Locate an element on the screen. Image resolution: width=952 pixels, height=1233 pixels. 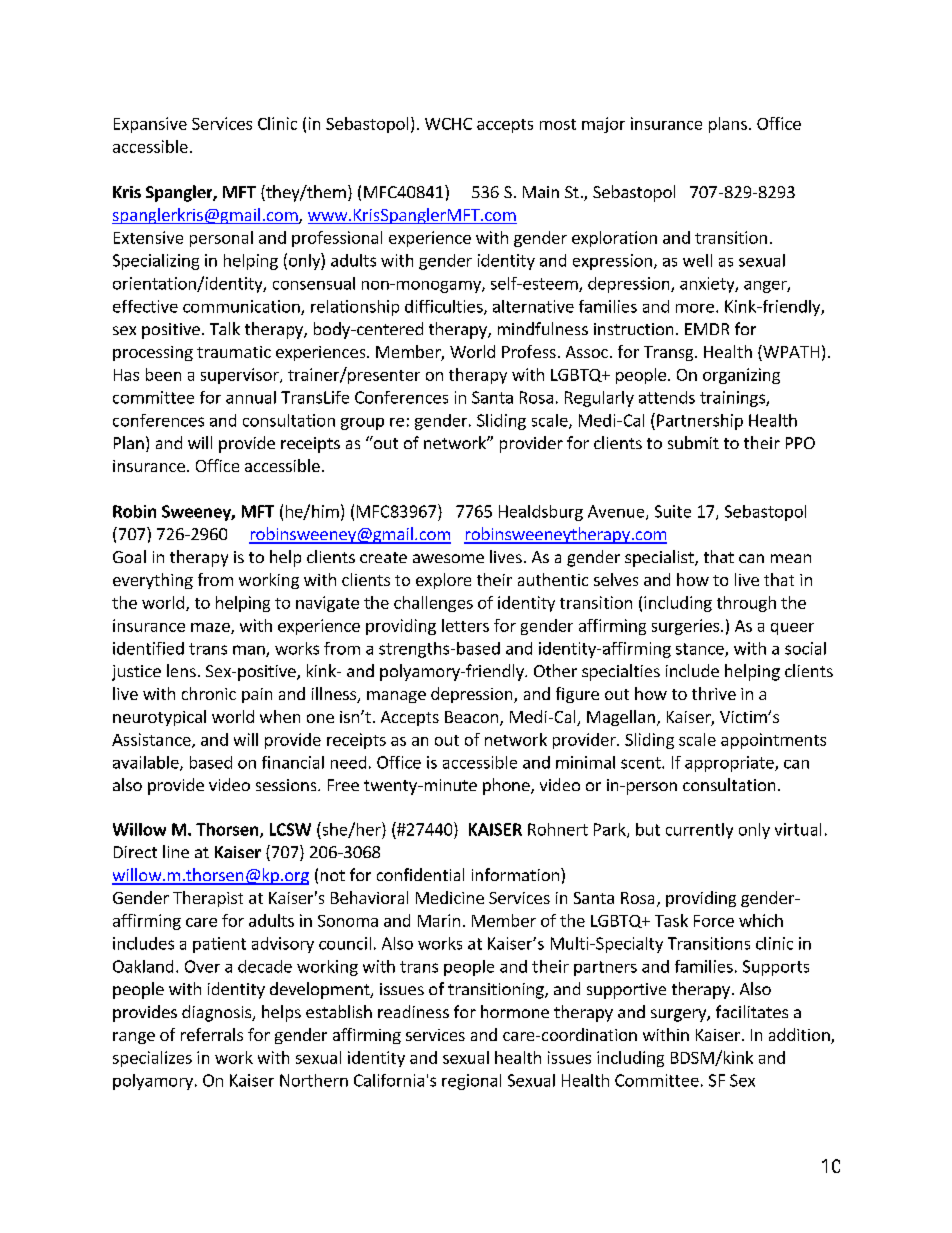
referrals is located at coordinates (212, 1034).
